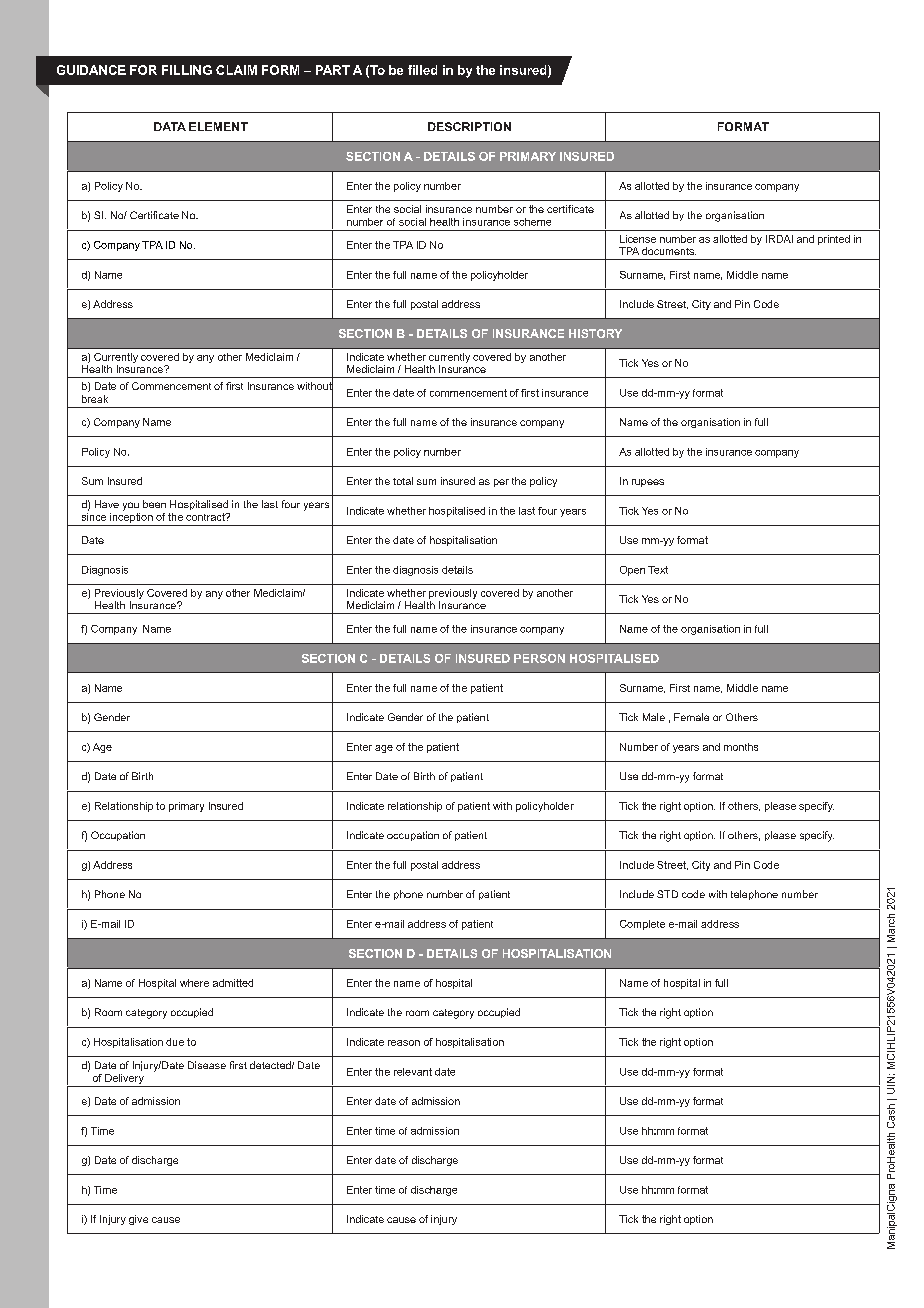  Describe the element at coordinates (403, 481) in the screenshot. I see `total` at that location.
